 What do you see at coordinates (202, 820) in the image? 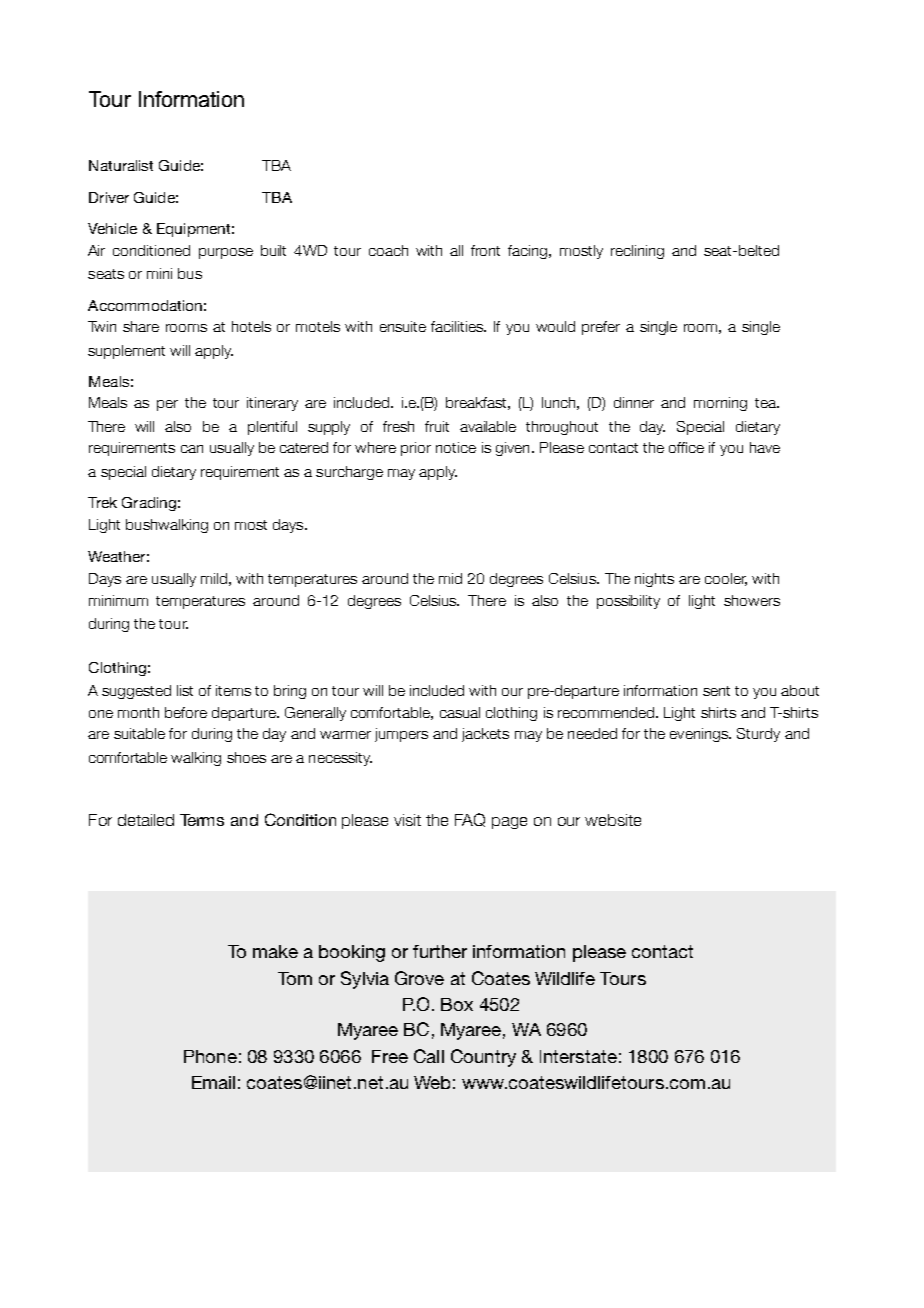
I see `Terms` at bounding box center [202, 820].
